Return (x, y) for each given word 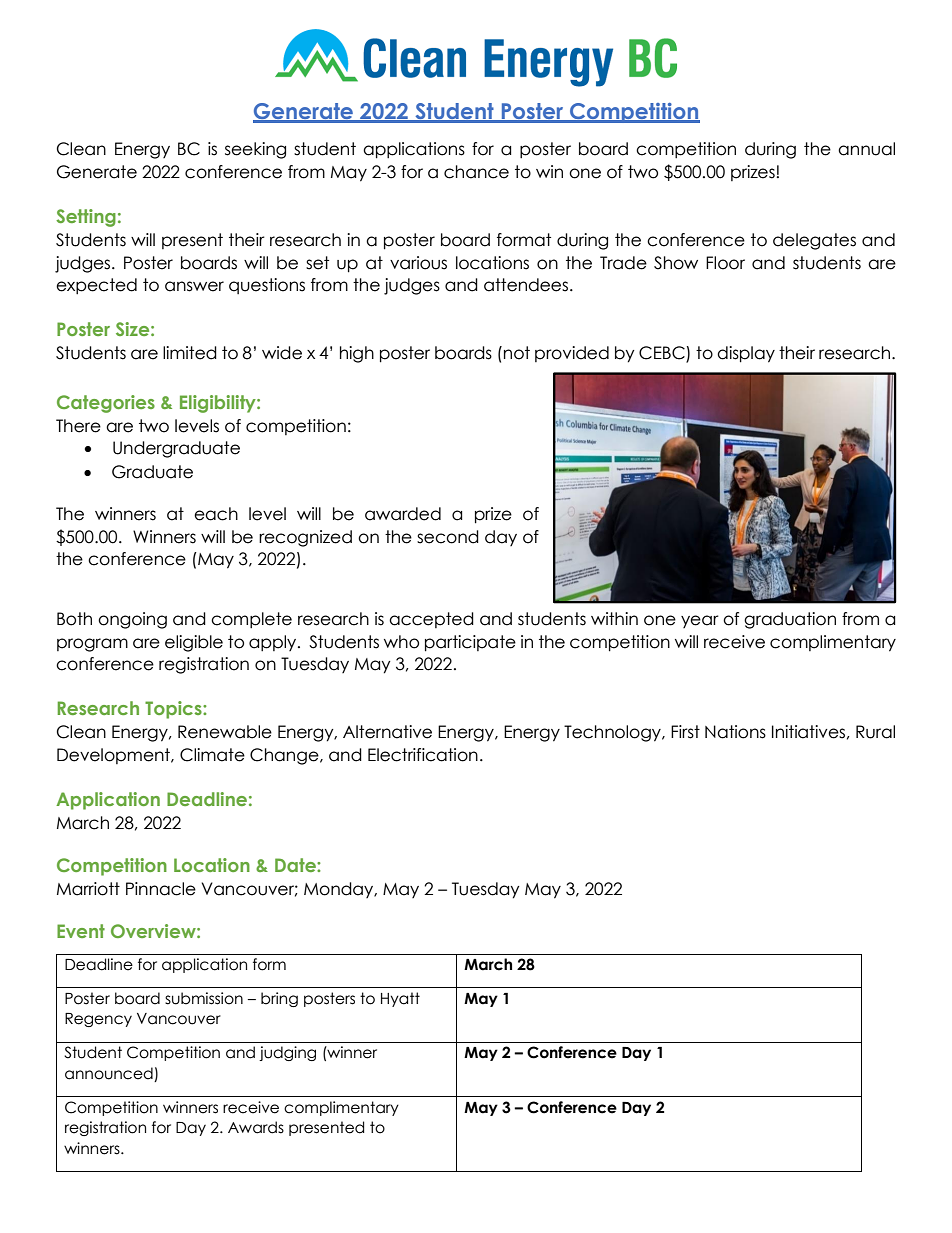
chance (476, 172)
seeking (255, 150)
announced (110, 1074)
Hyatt (400, 999)
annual (866, 149)
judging (287, 1053)
